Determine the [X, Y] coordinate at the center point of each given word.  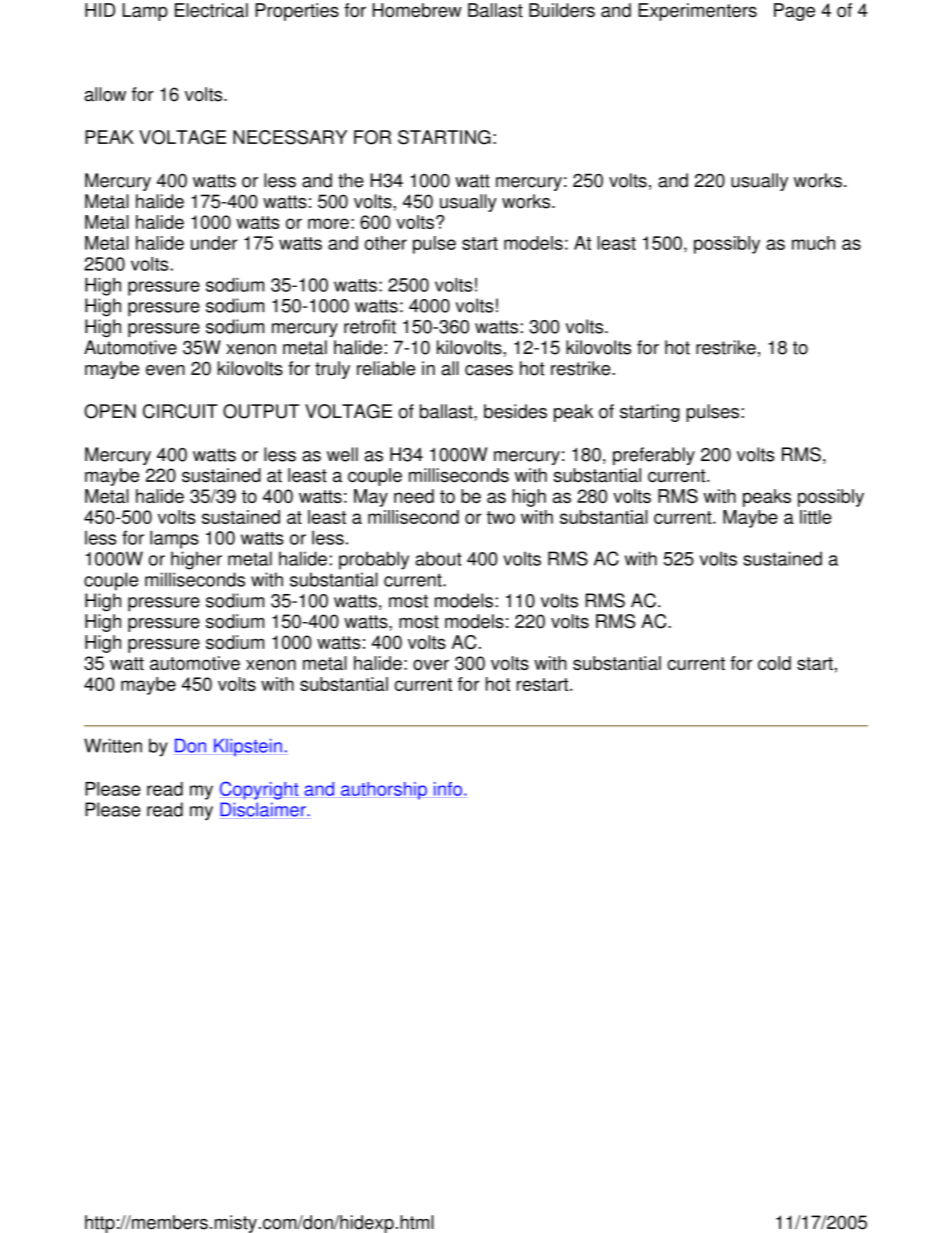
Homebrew [417, 10]
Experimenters [697, 12]
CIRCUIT [180, 411]
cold [774, 663]
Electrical [211, 10]
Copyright [259, 790]
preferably [654, 456]
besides [515, 411]
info [448, 789]
